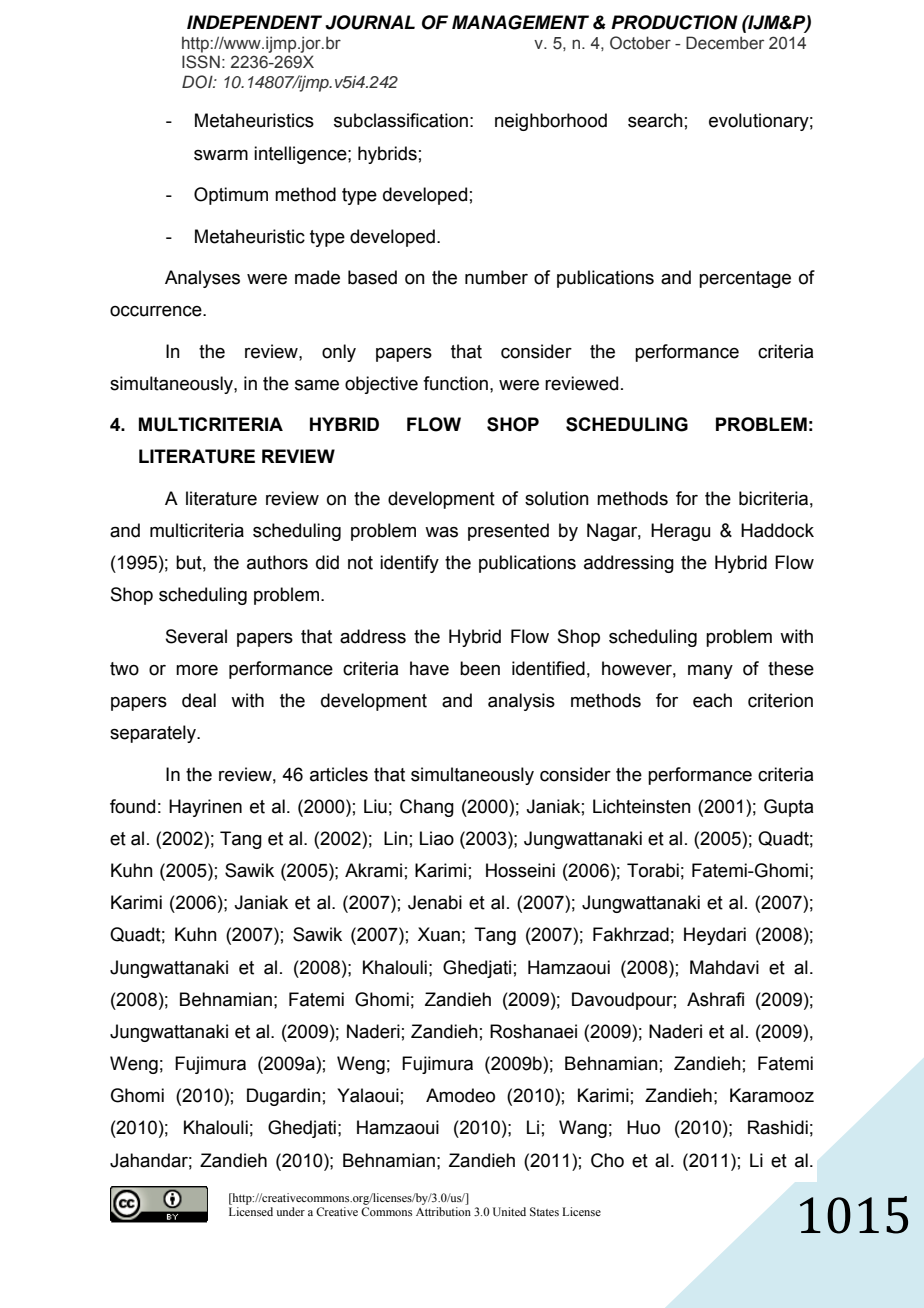 Image resolution: width=924 pixels, height=1308 pixels. Describe the element at coordinates (557, 498) in the document. I see `solution` at that location.
